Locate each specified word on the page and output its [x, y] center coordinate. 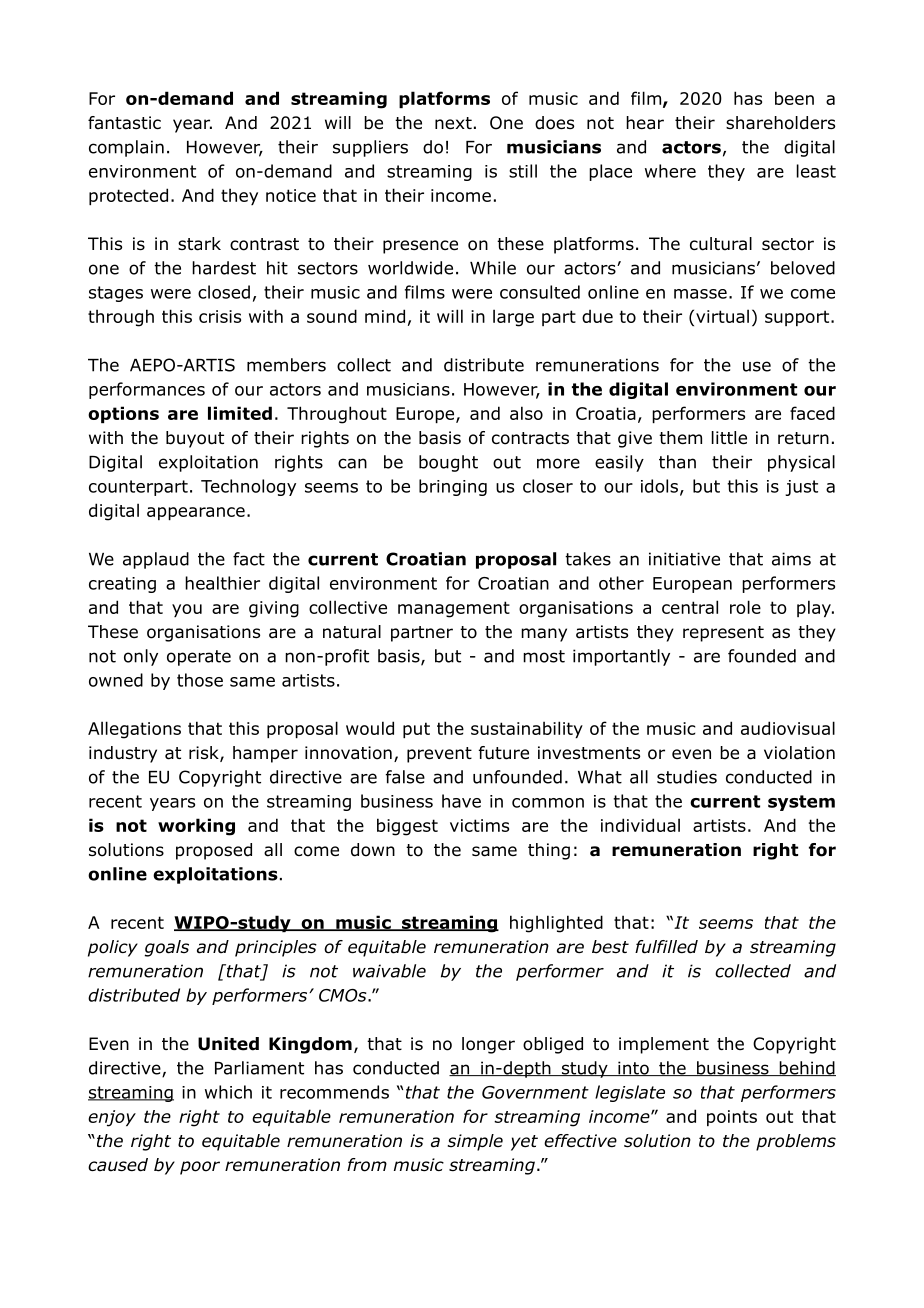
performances [147, 390]
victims [479, 825]
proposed [214, 851]
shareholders [780, 123]
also [526, 413]
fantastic [124, 123]
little [729, 438]
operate [199, 658]
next [453, 123]
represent [723, 634]
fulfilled [666, 947]
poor [200, 1168]
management [454, 609]
